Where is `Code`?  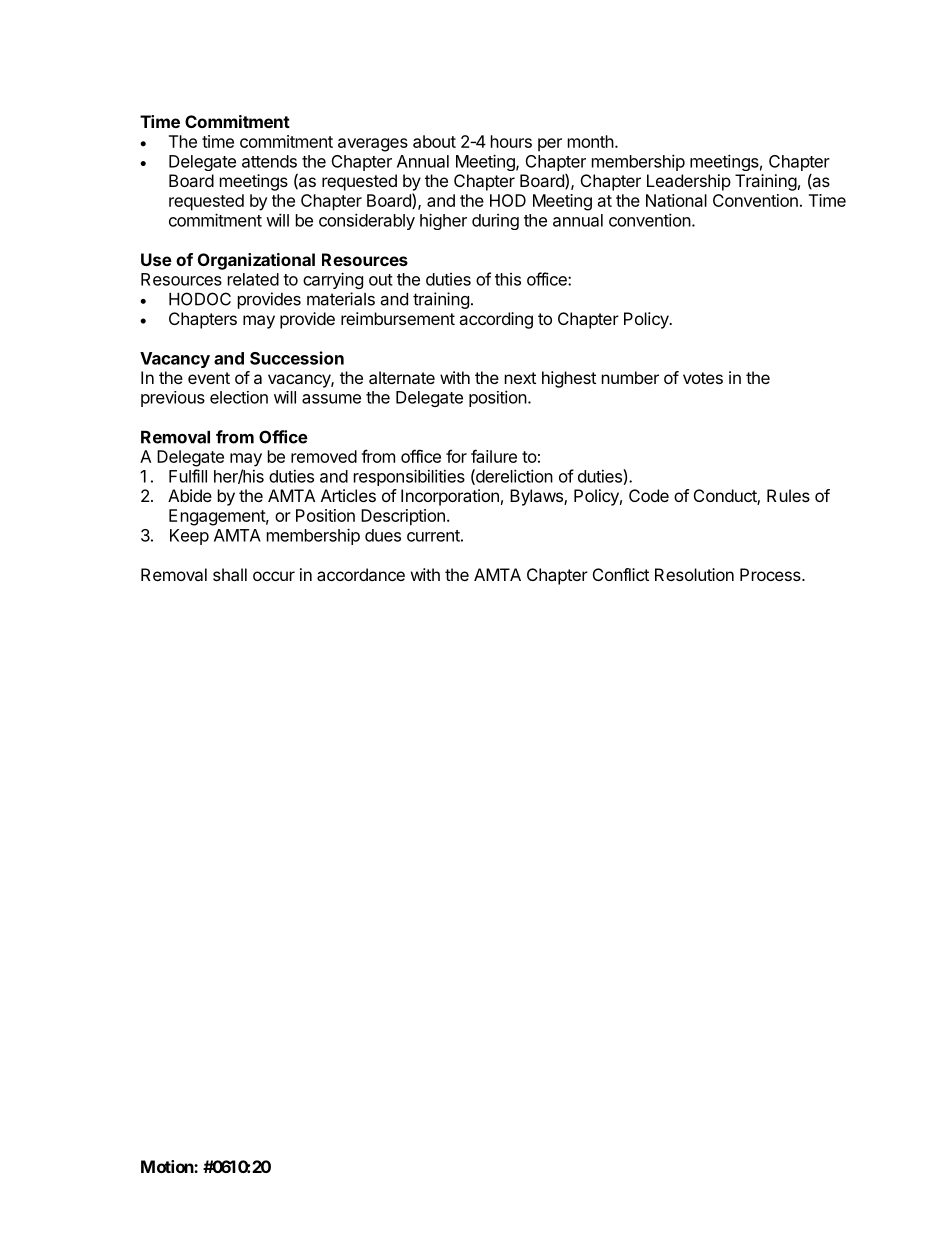
Code is located at coordinates (649, 495).
